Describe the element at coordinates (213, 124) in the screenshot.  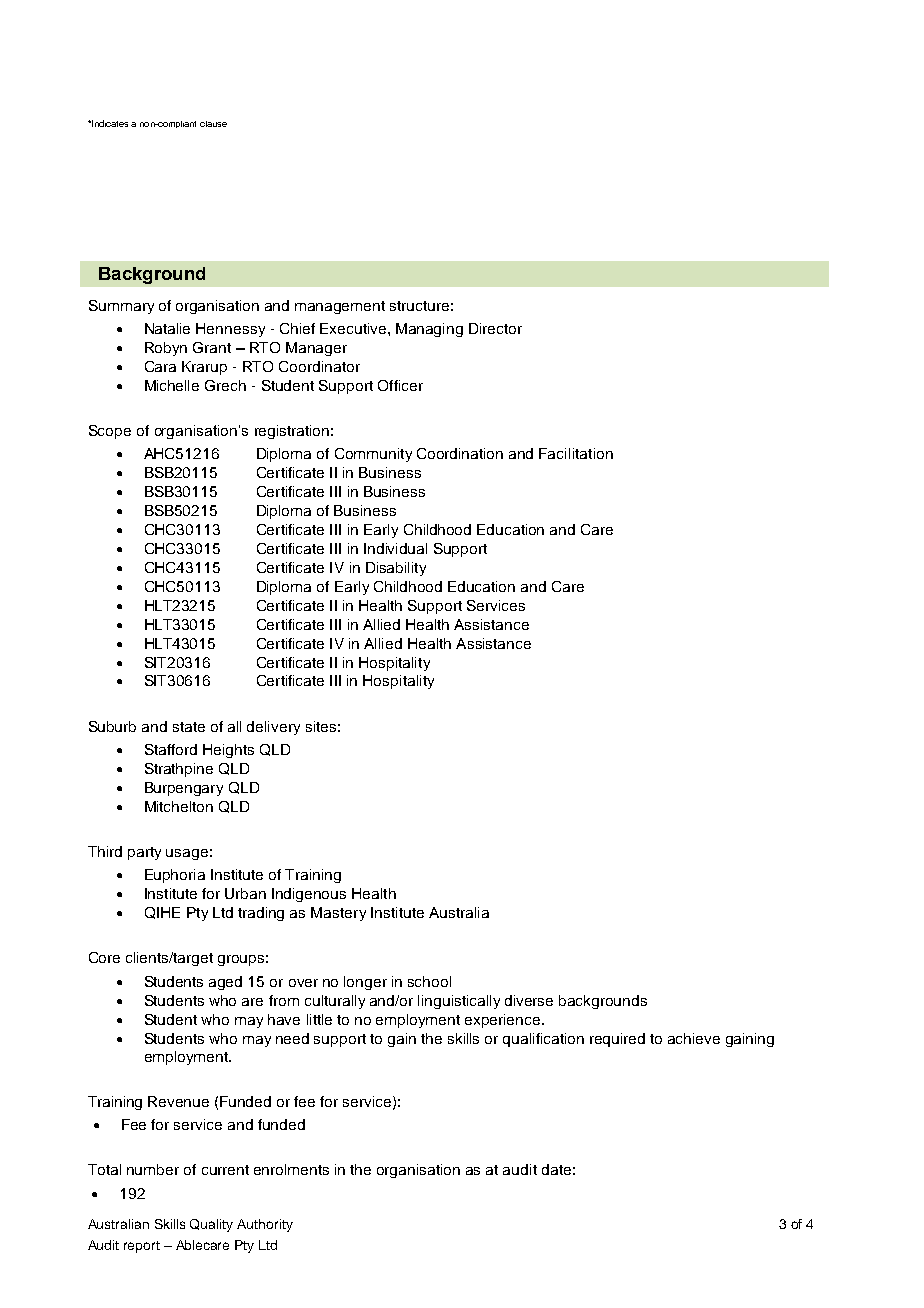
I see `clause` at that location.
